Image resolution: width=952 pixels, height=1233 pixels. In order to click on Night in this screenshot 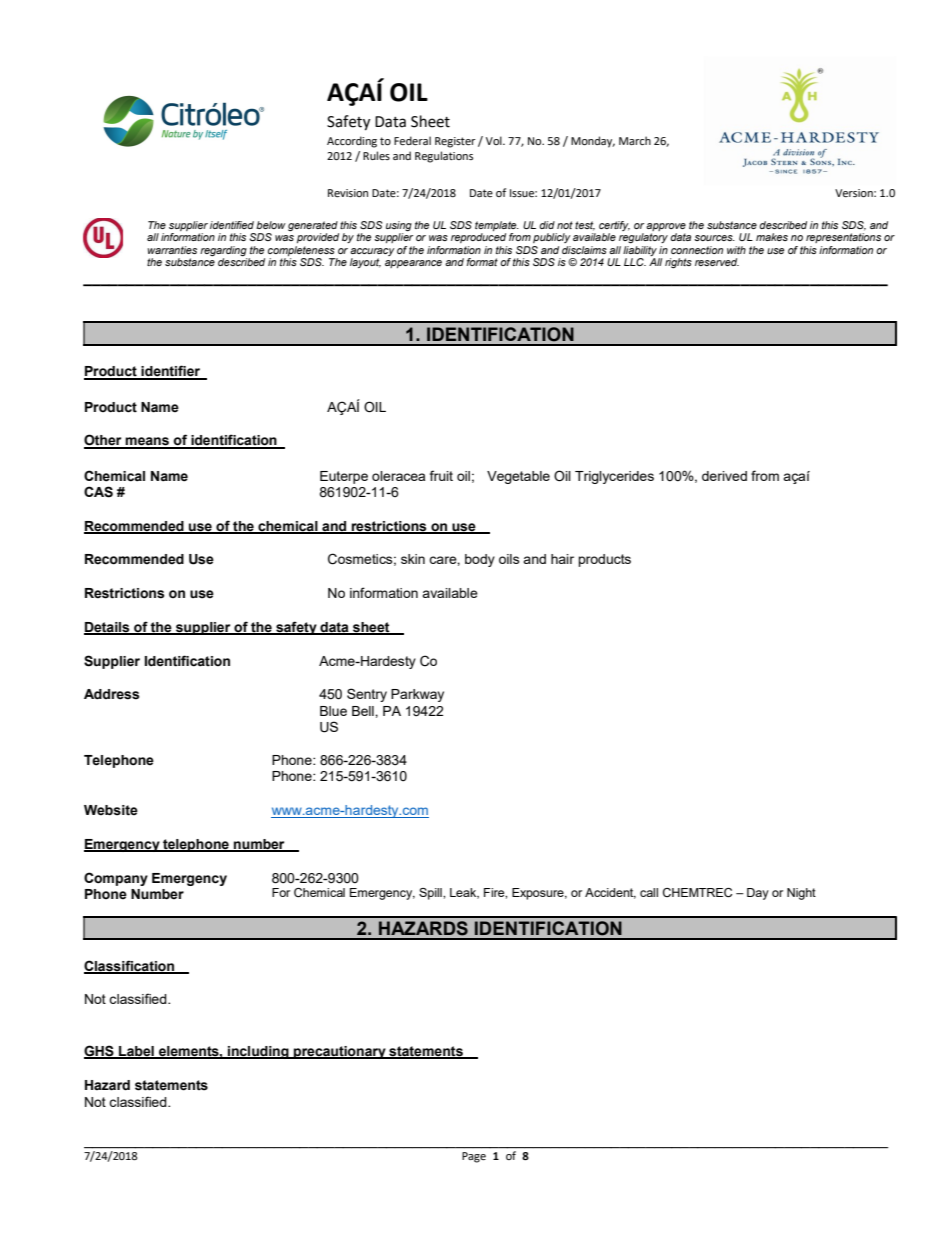, I will do `click(801, 894)`.
